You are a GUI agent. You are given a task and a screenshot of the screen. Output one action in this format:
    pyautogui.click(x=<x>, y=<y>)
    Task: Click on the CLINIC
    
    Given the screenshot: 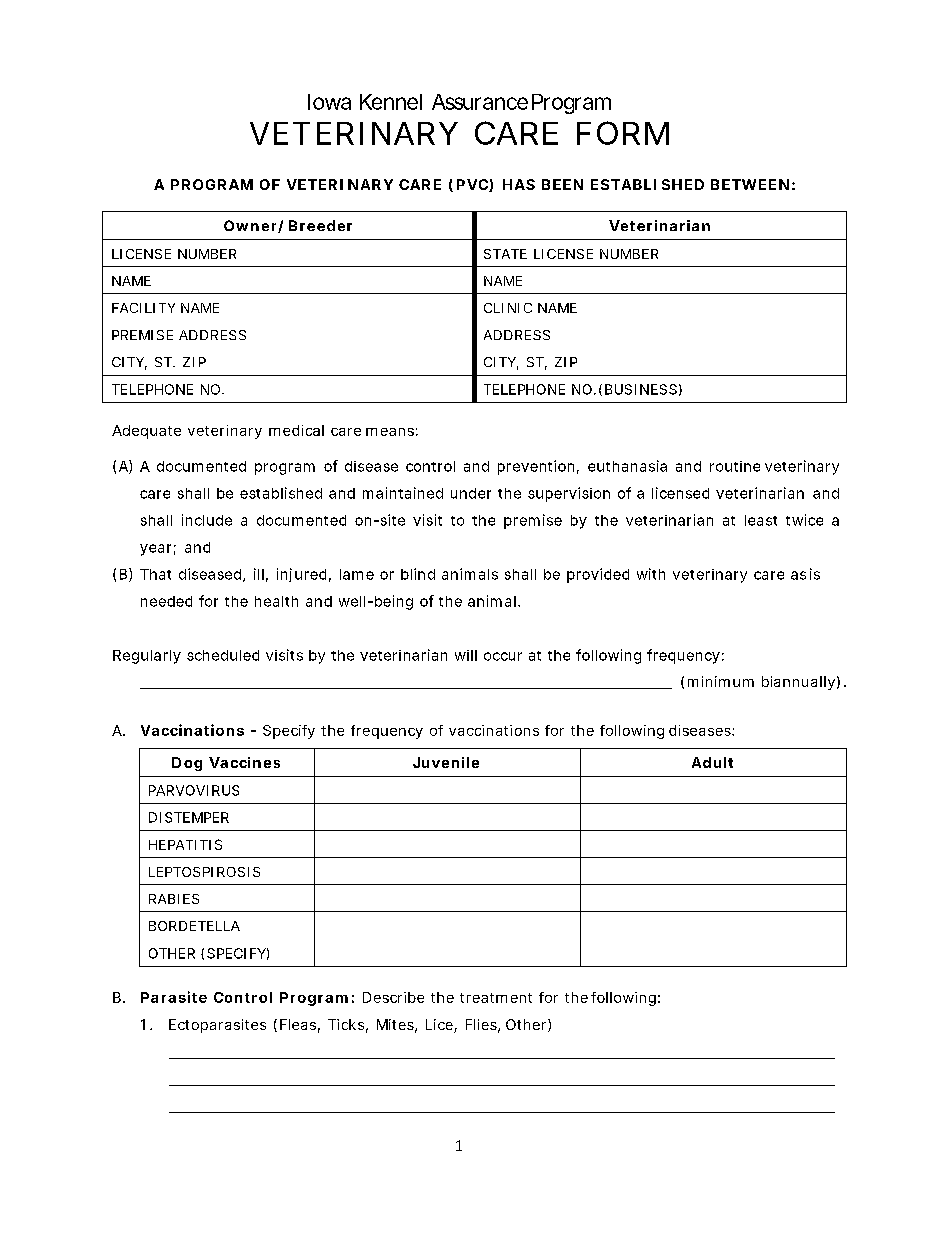 What is the action you would take?
    pyautogui.click(x=508, y=308)
